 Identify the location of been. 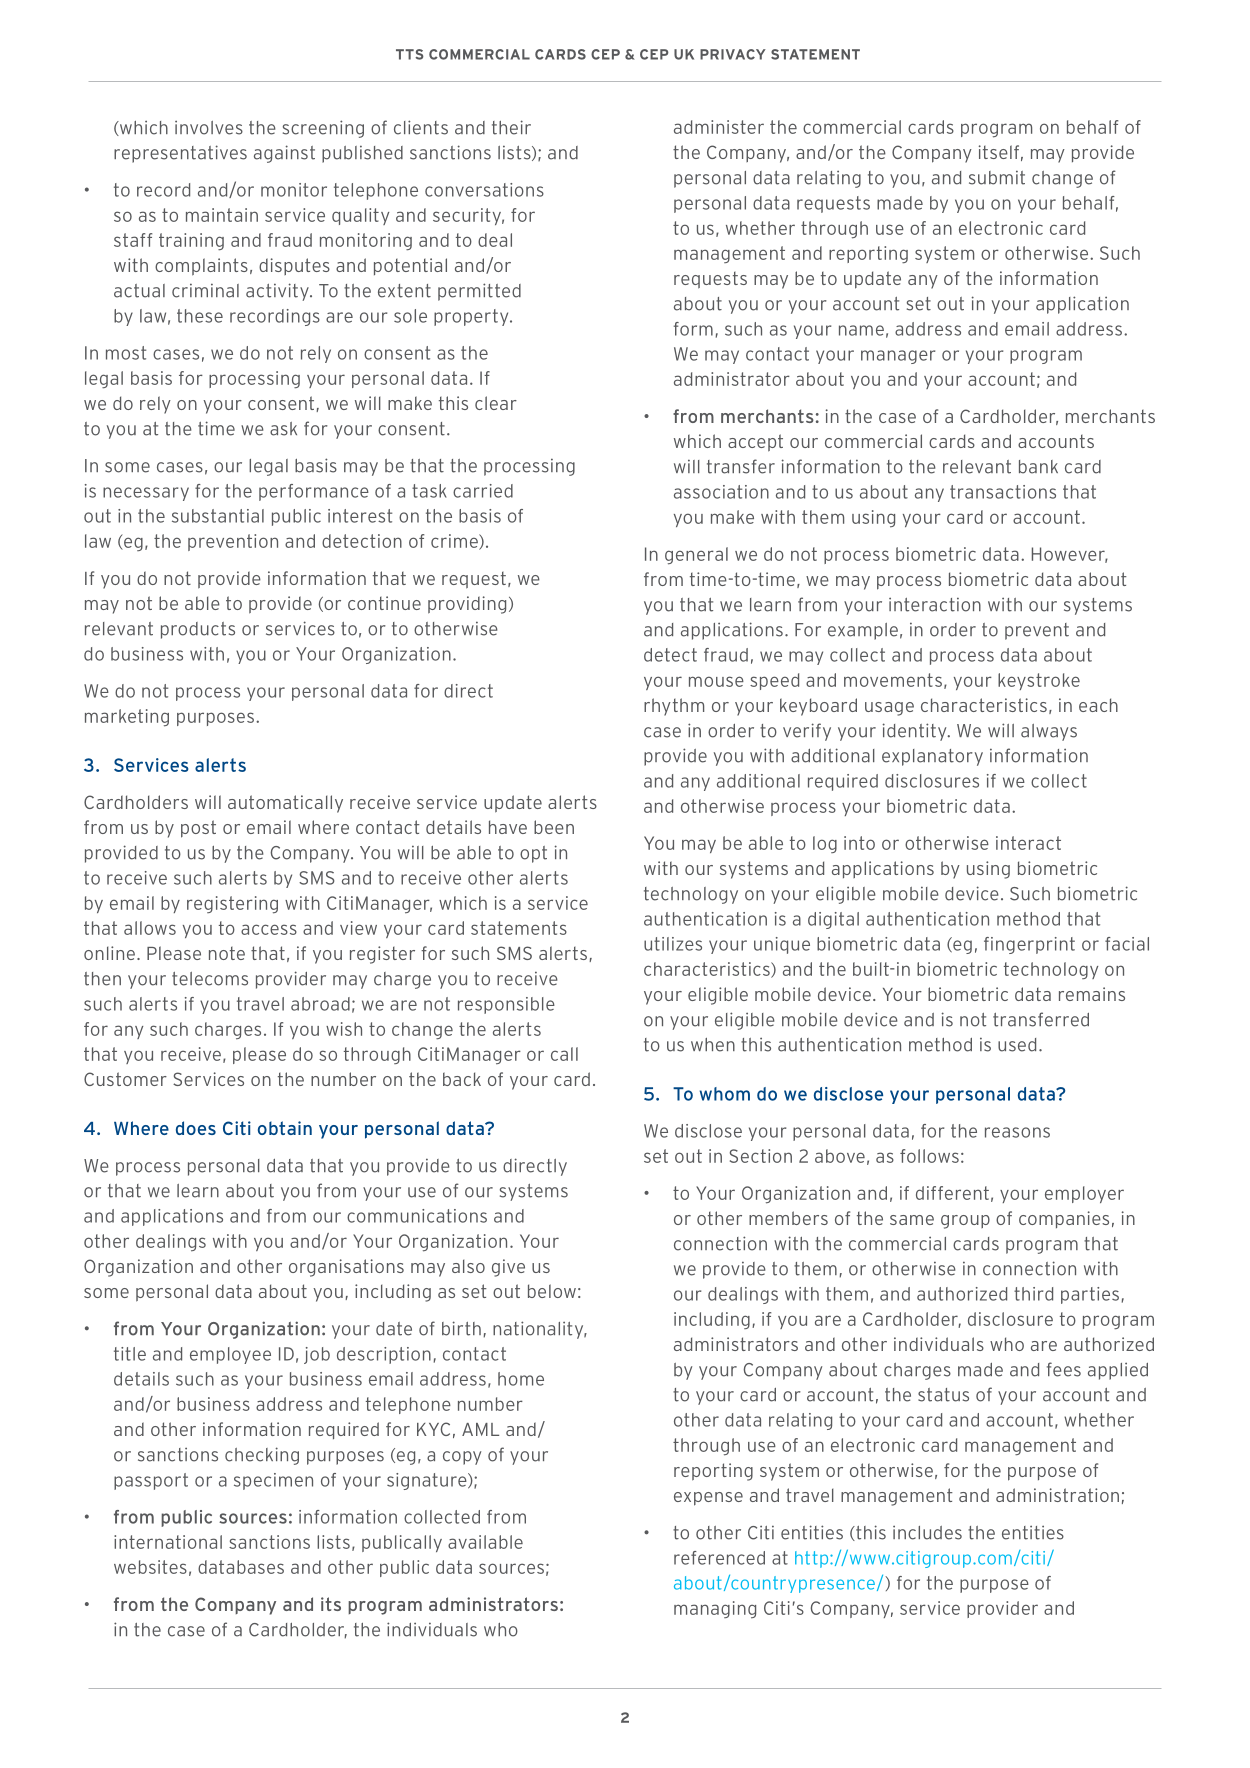
(554, 827).
